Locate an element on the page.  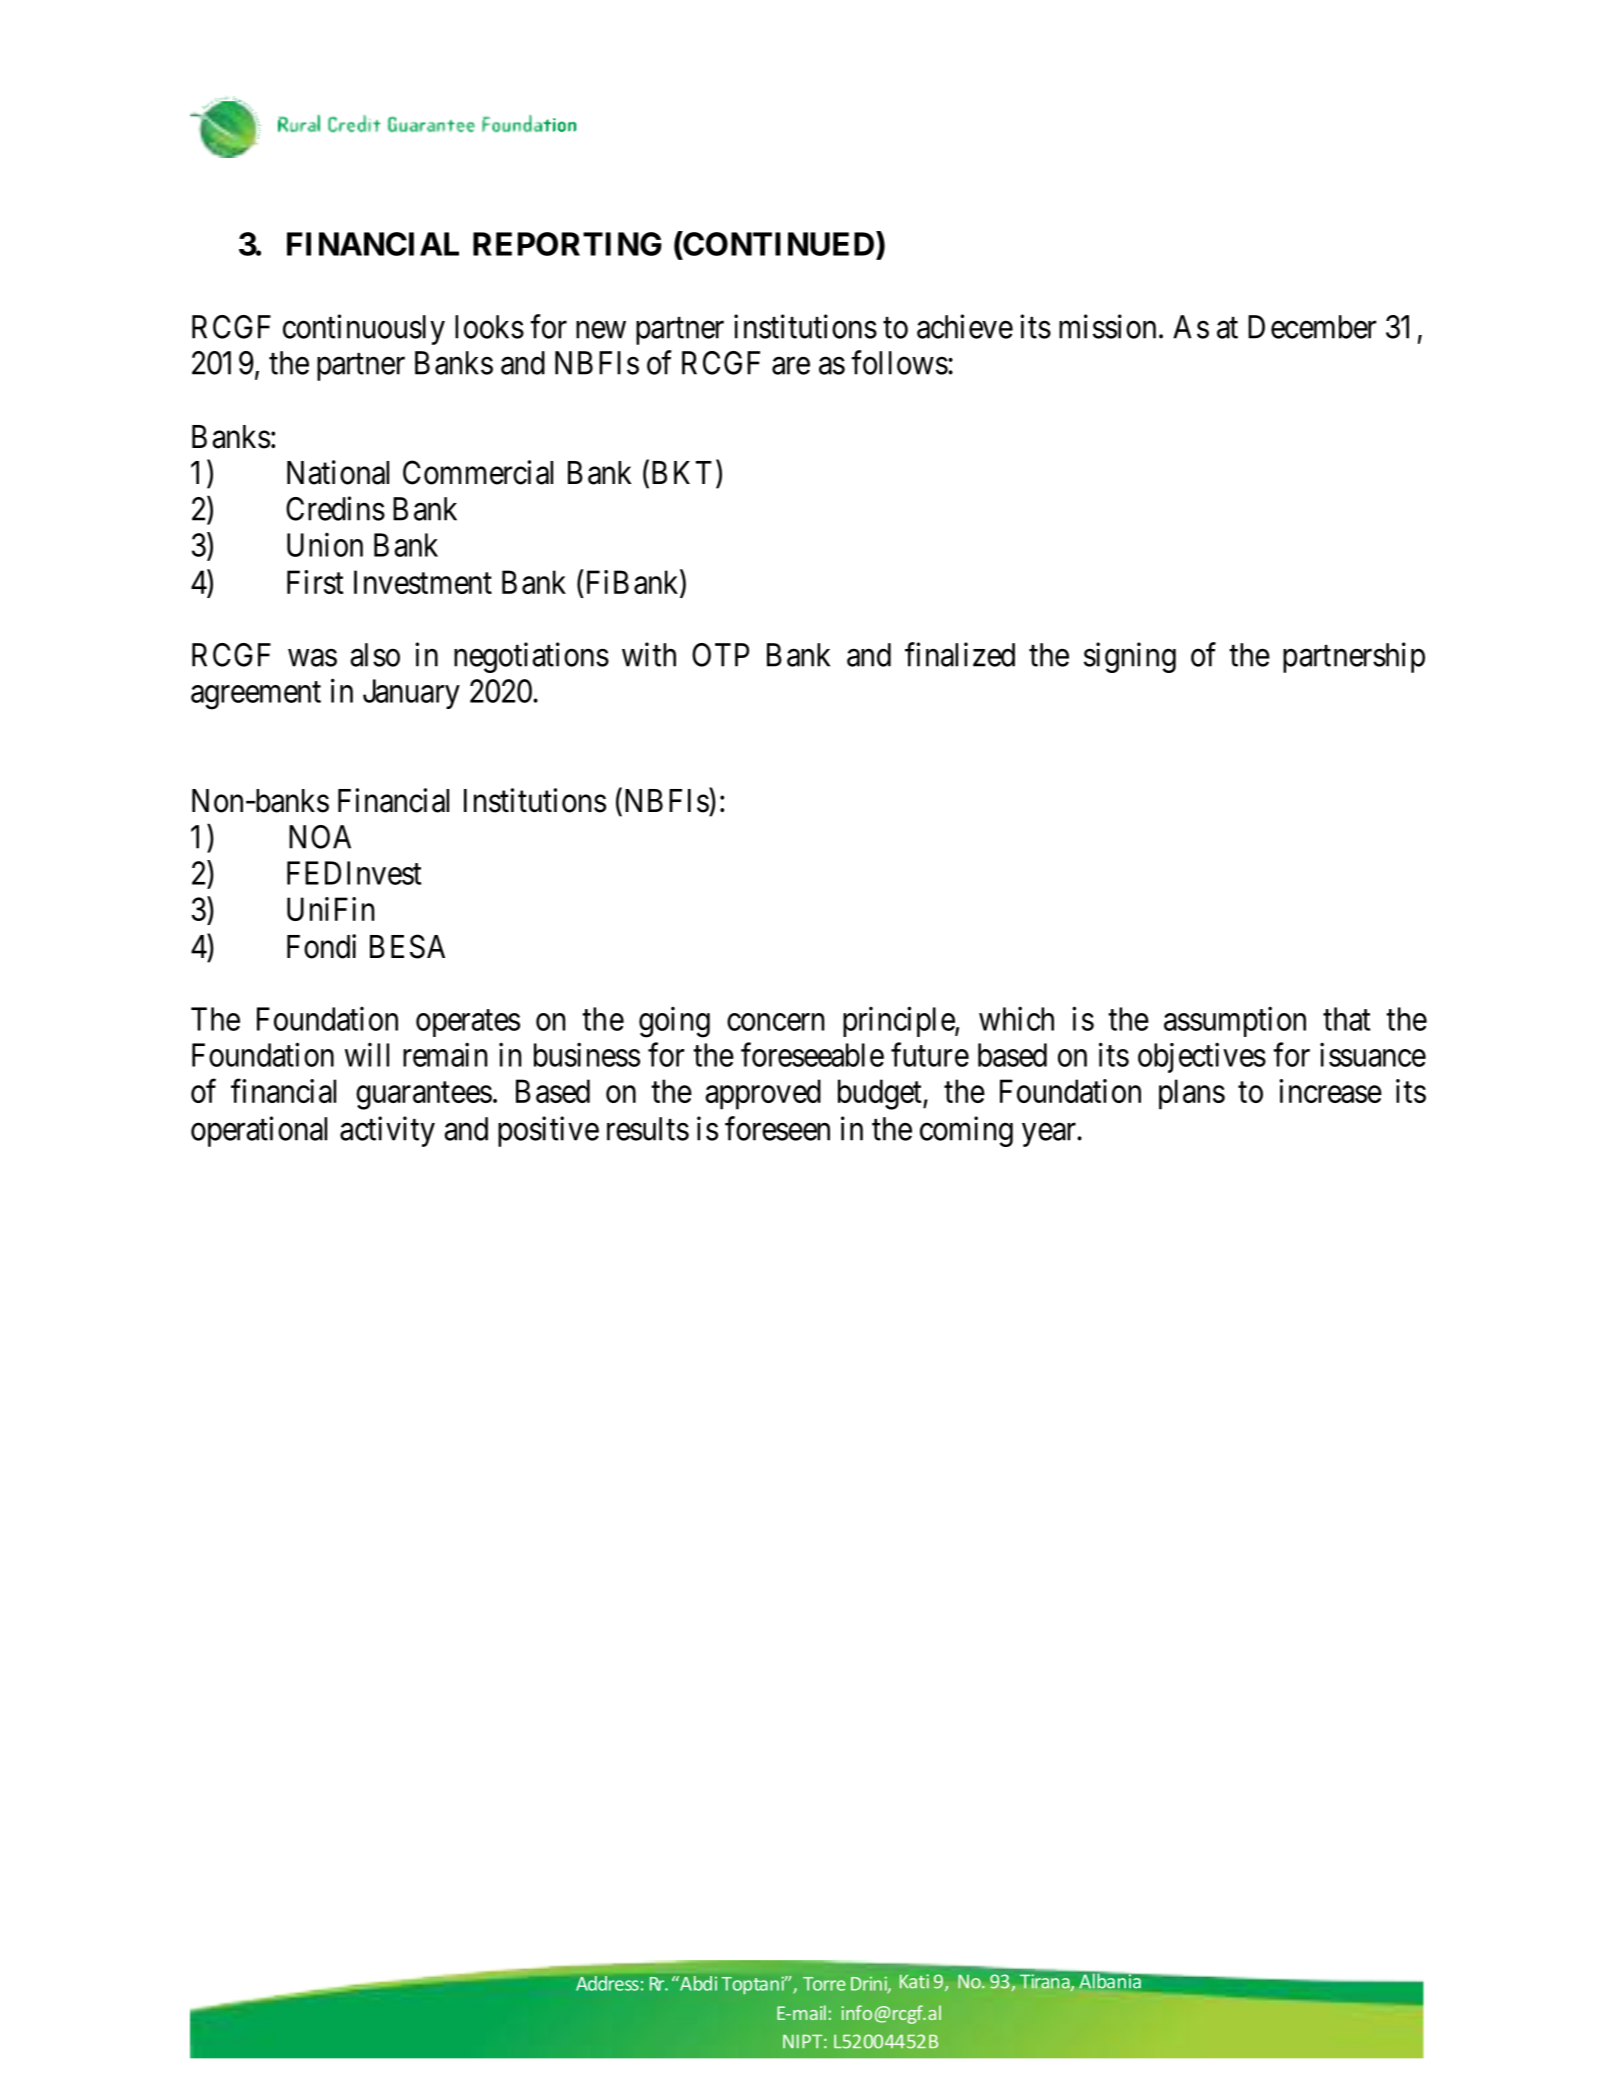
activity is located at coordinates (387, 1131).
